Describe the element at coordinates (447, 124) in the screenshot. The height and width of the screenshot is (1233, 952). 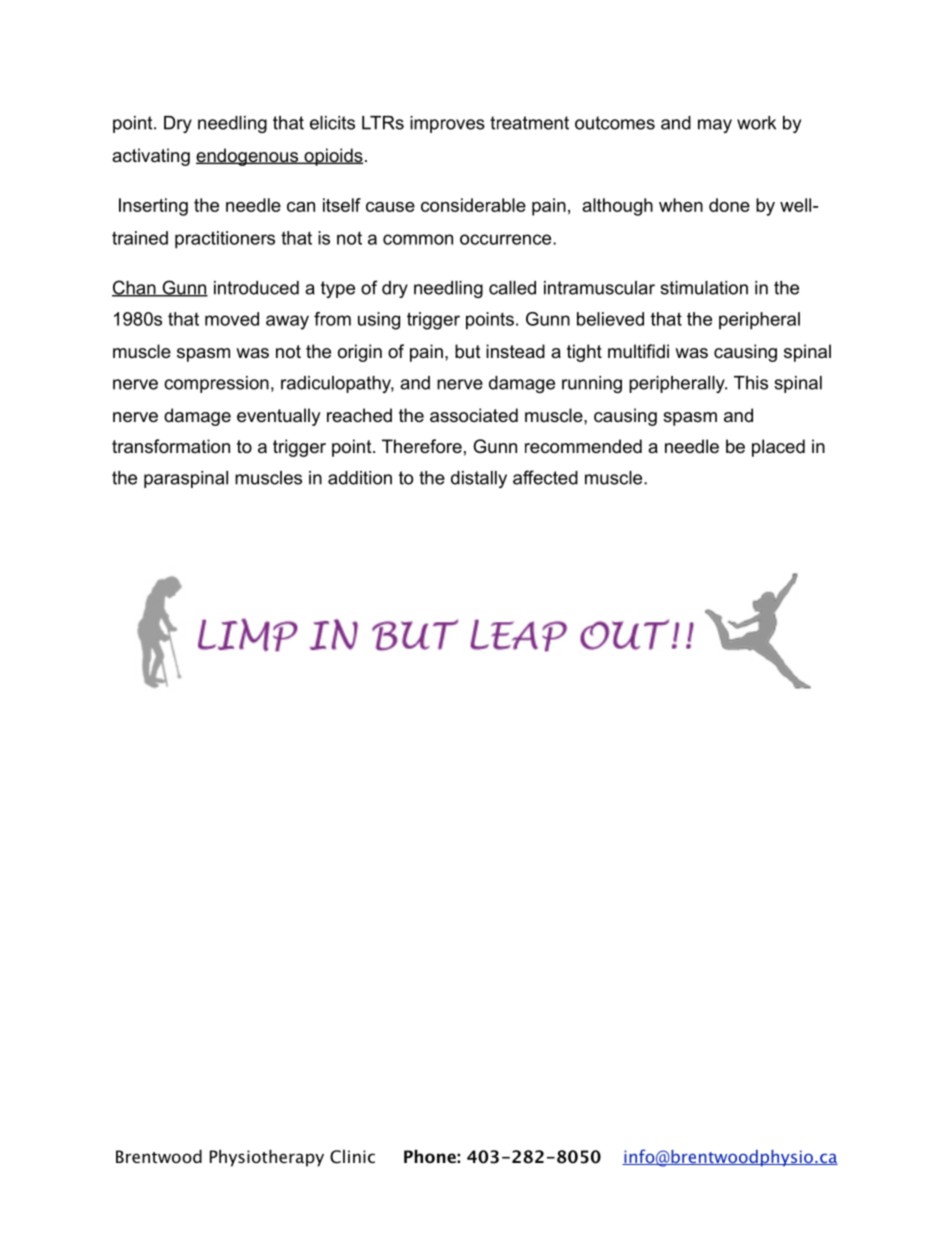
I see `improves` at that location.
